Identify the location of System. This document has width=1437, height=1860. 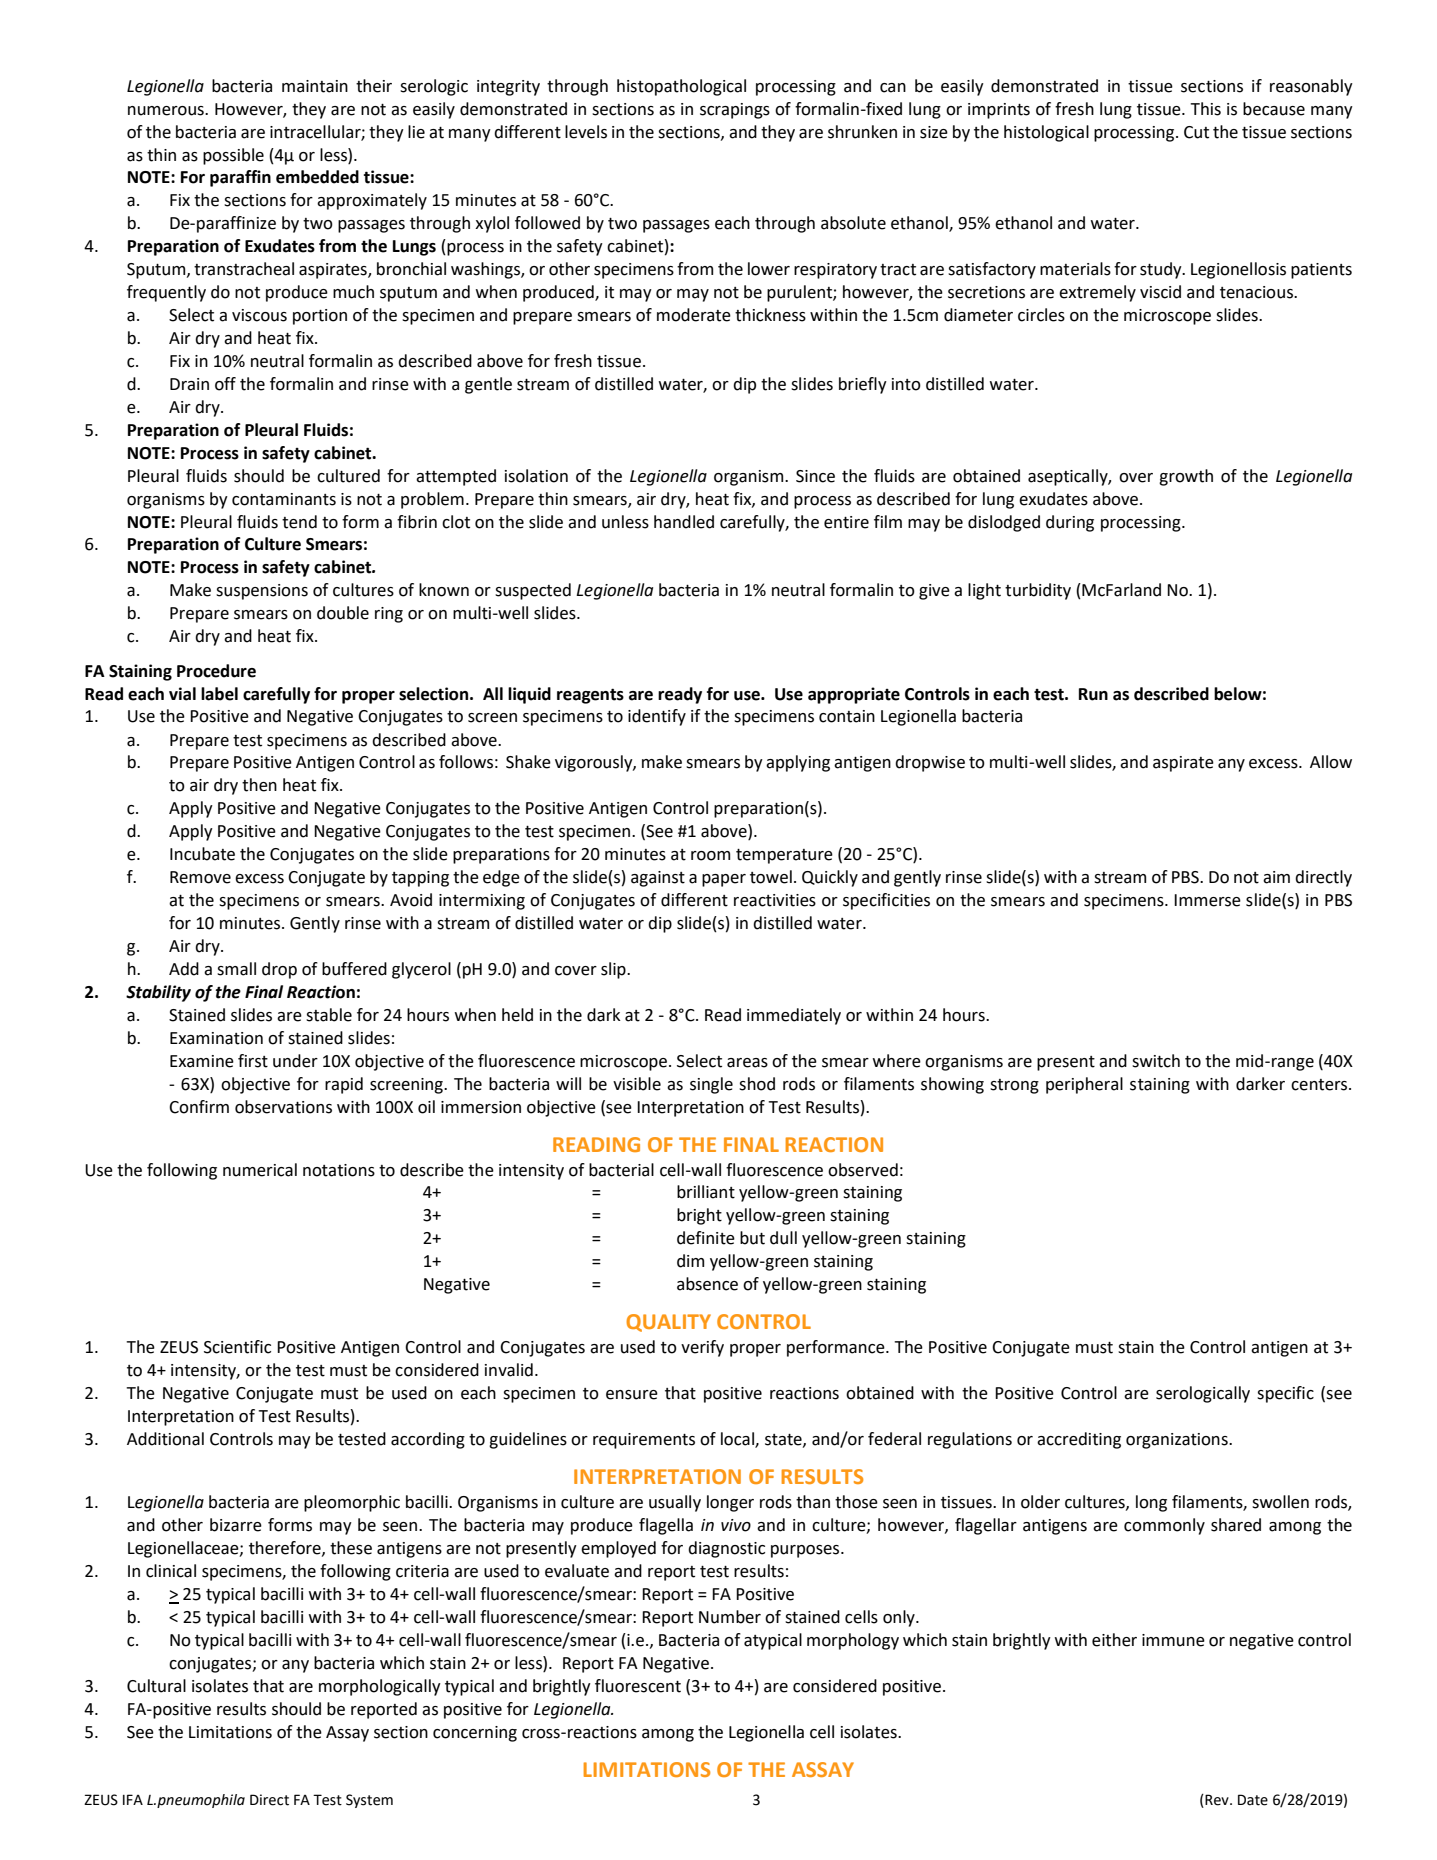
(369, 1801).
